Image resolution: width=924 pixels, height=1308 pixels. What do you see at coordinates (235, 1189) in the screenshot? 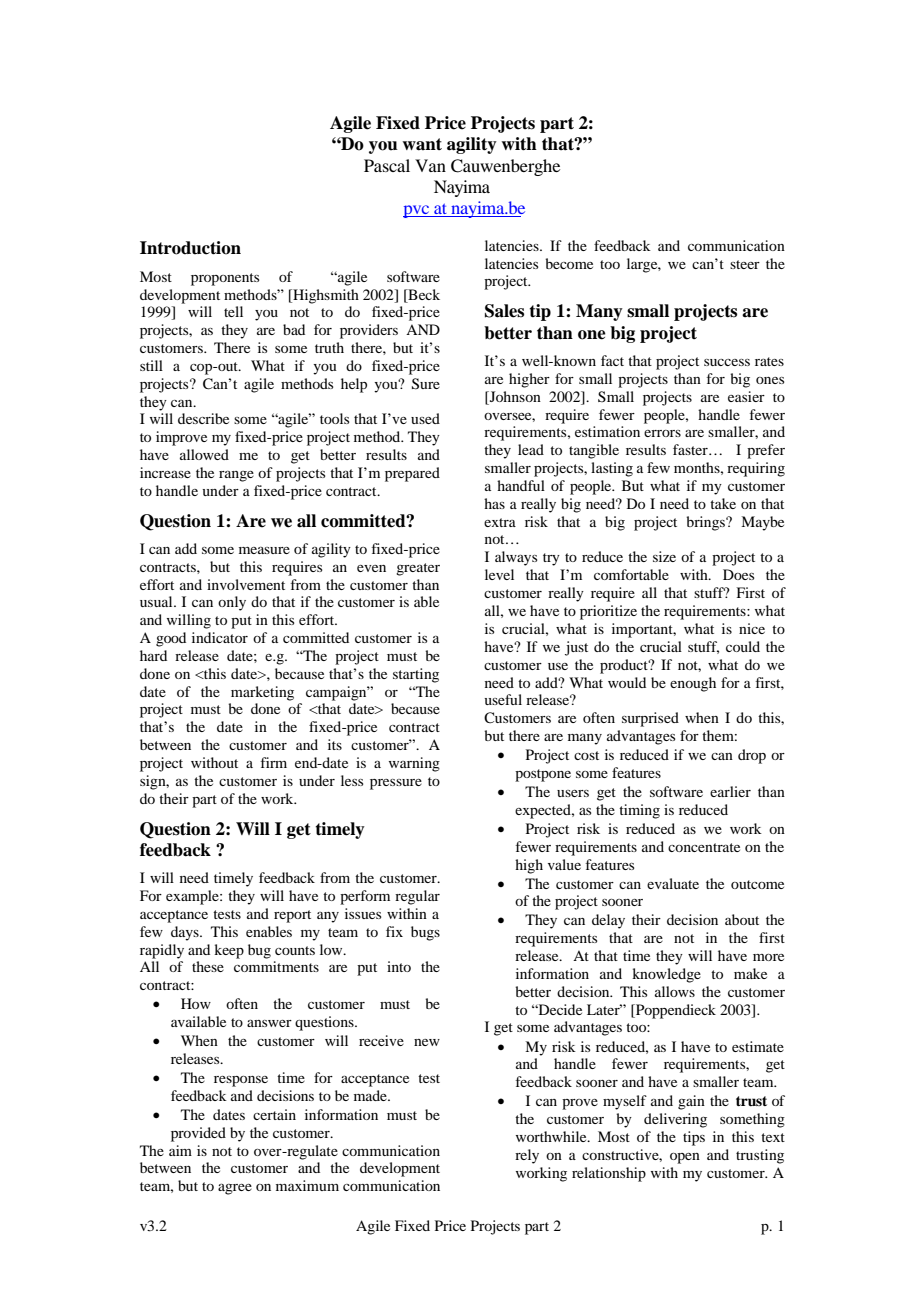
I see `agree` at bounding box center [235, 1189].
